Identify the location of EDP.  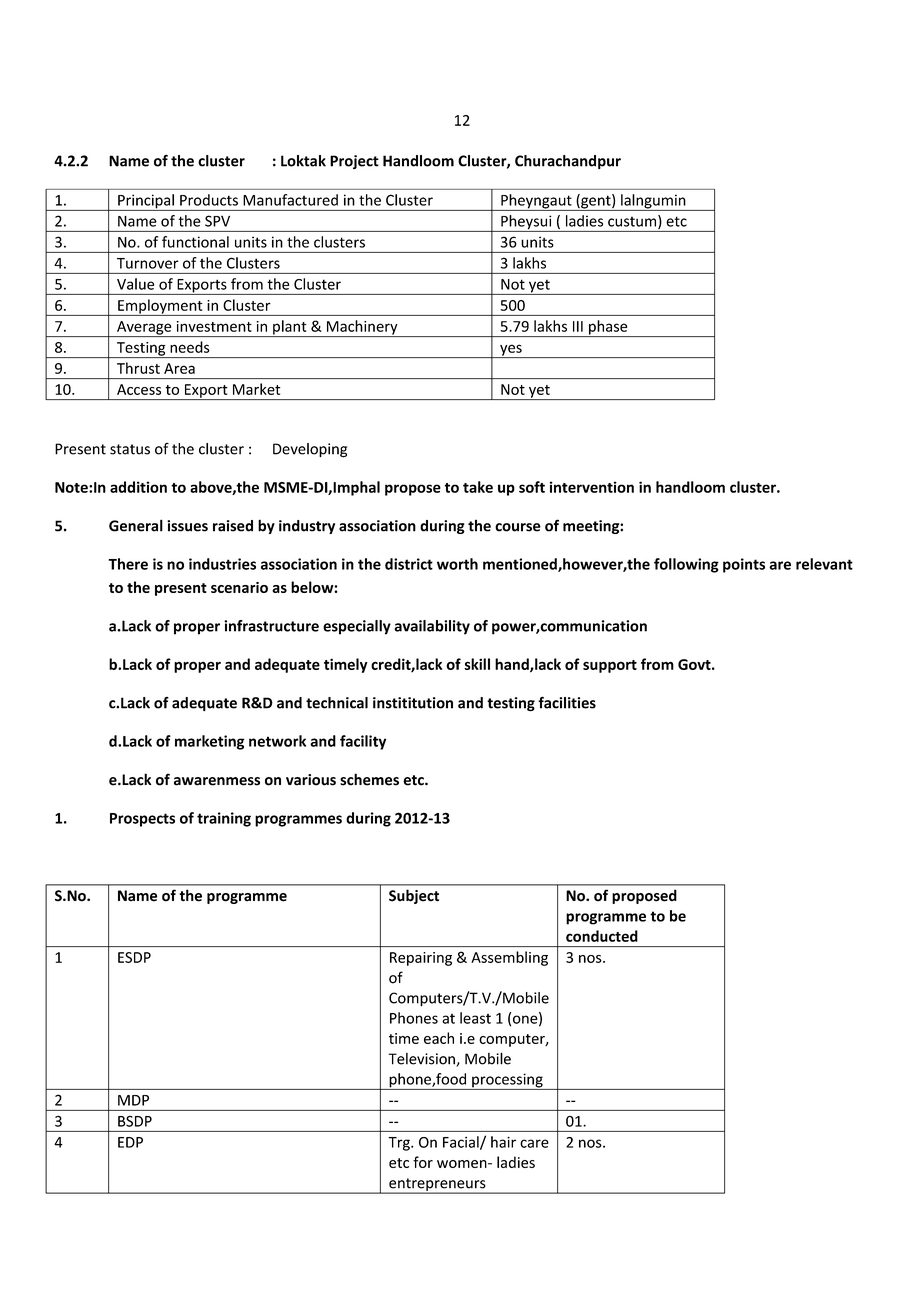
(130, 1142).
